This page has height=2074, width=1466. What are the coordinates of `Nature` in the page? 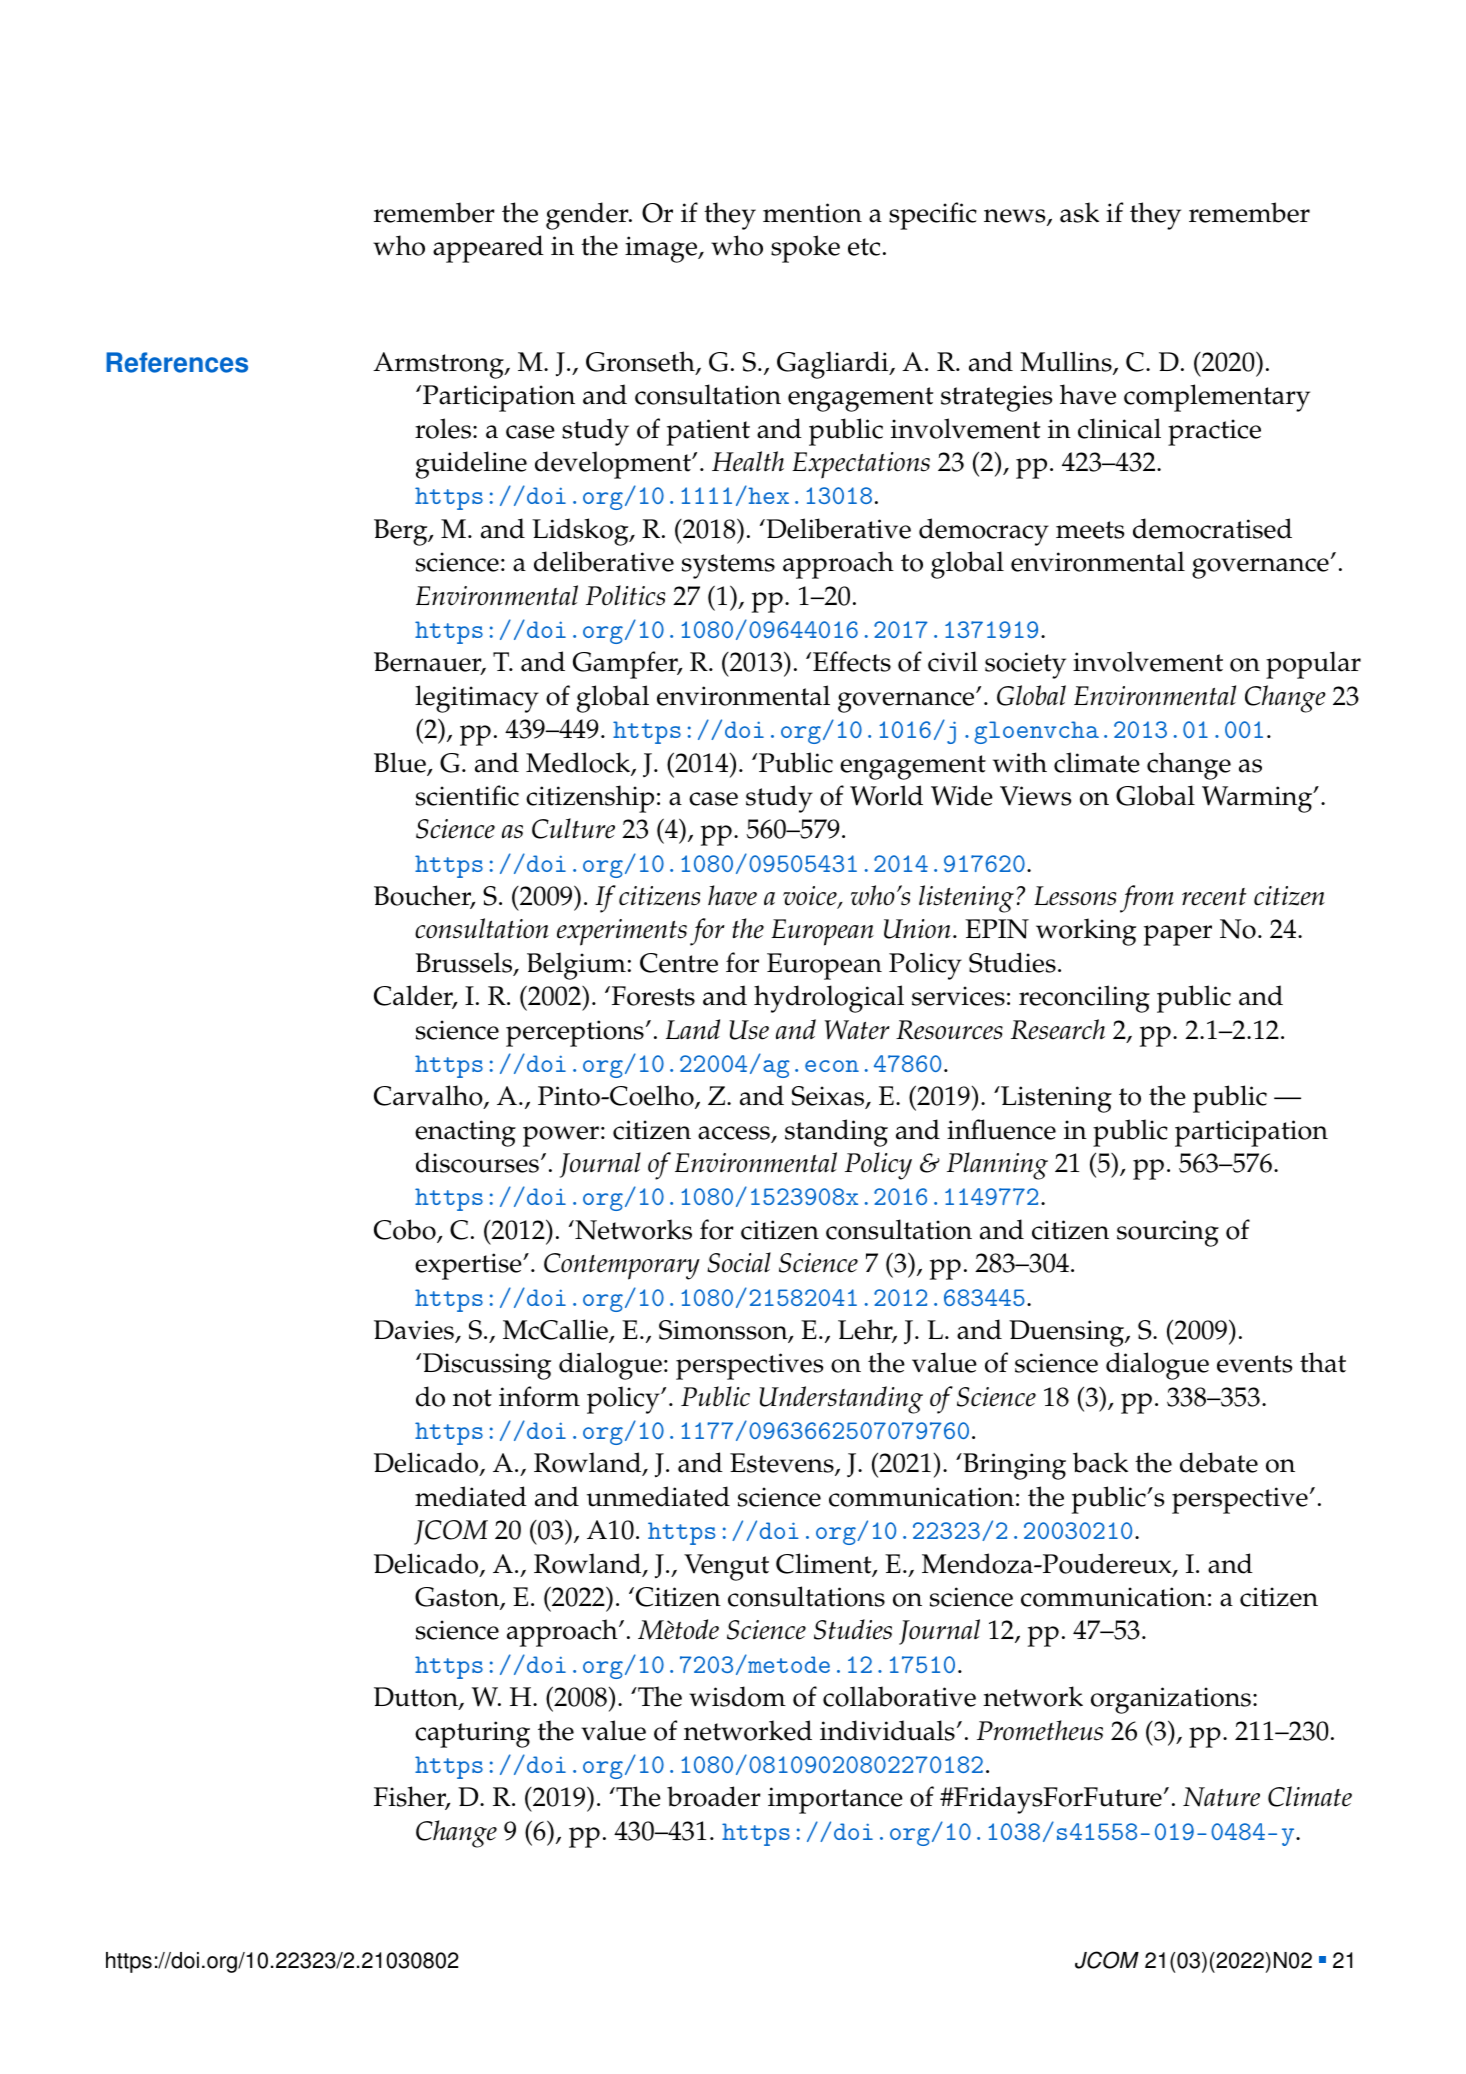 It's located at (1221, 1797).
